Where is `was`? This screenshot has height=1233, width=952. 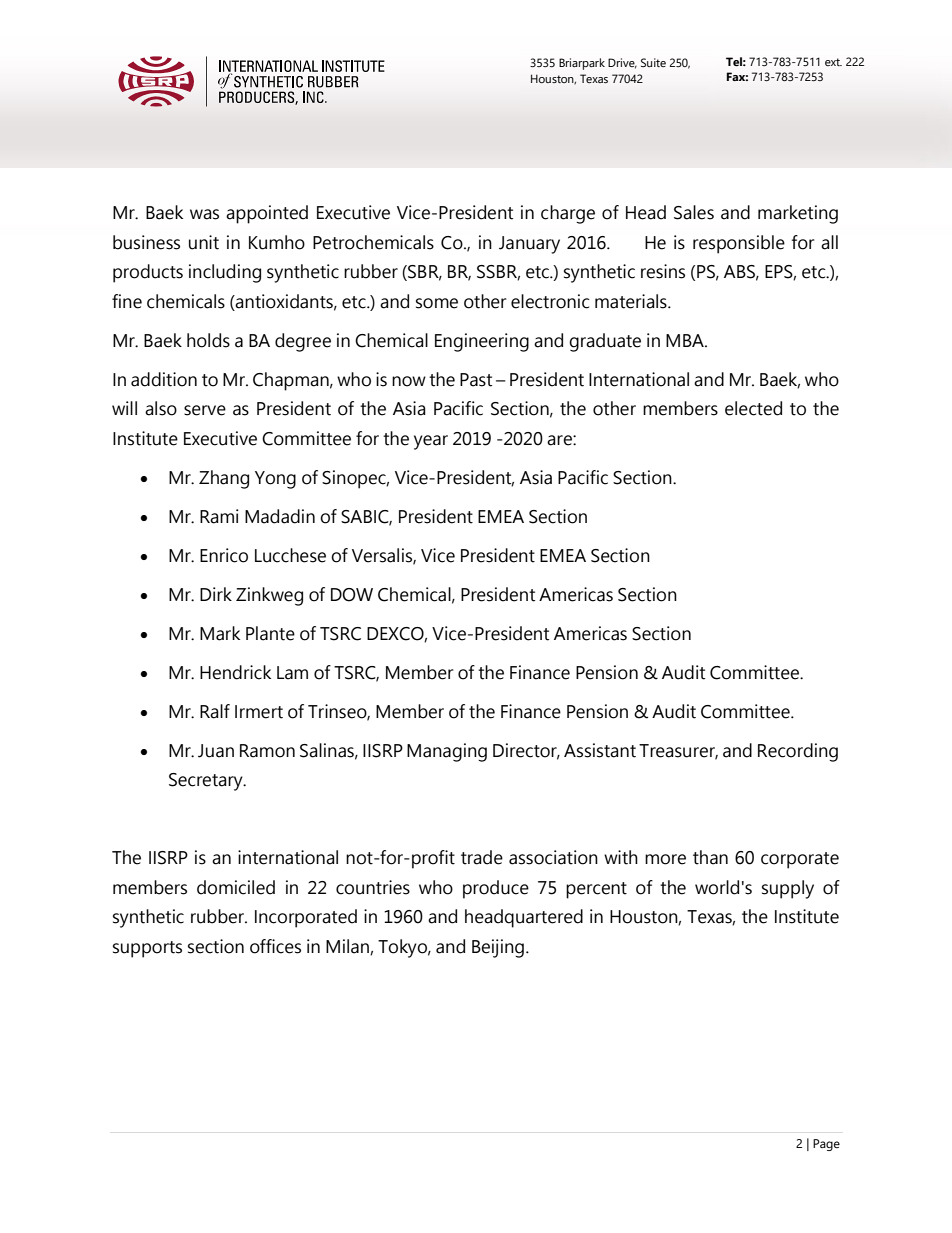
was is located at coordinates (204, 214).
